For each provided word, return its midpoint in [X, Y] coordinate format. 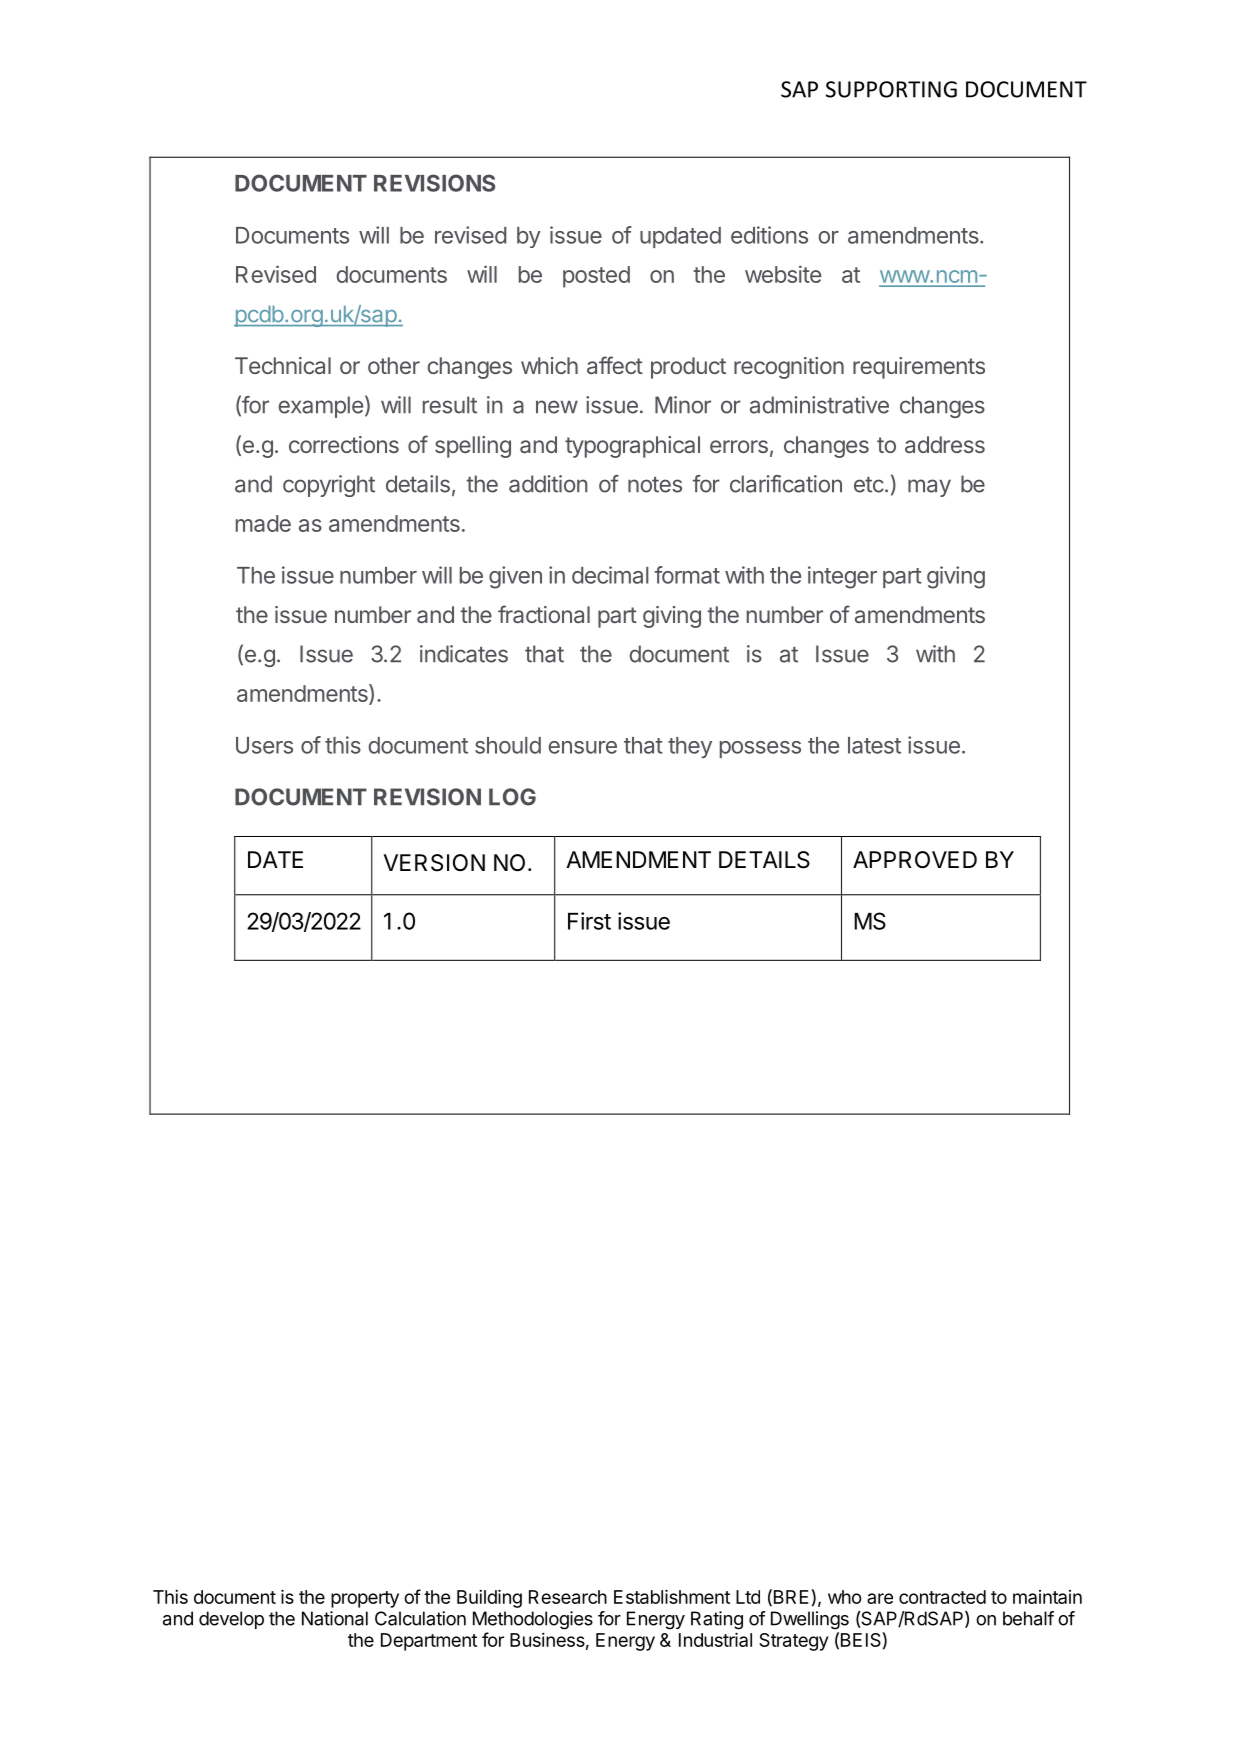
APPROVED [915, 860]
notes [655, 485]
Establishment [672, 1596]
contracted [942, 1597]
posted [596, 277]
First [589, 921]
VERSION [434, 863]
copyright [329, 486]
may [929, 488]
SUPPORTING [891, 89]
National [335, 1618]
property [365, 1599]
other [394, 365]
